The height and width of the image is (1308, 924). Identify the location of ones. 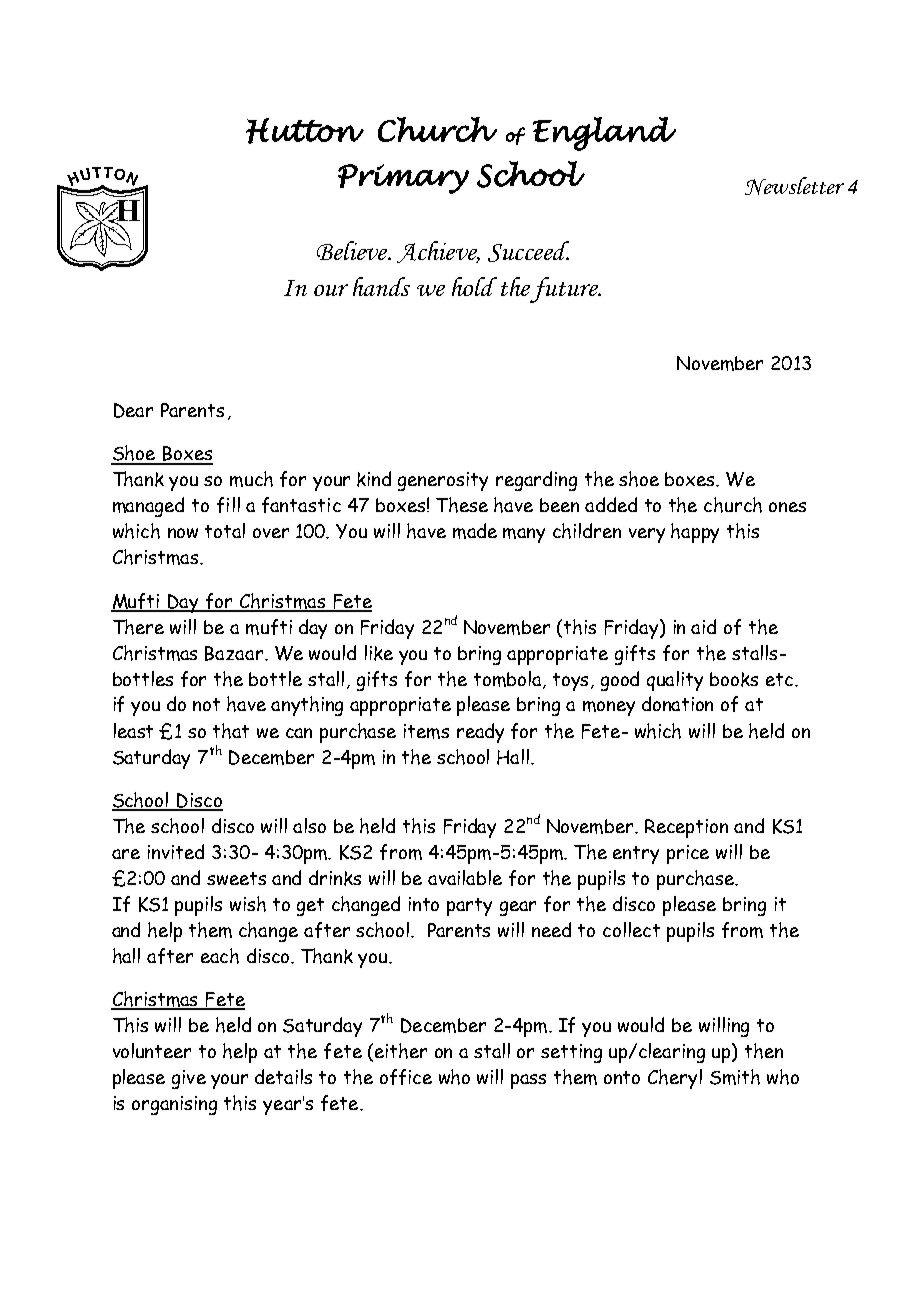
(787, 507).
